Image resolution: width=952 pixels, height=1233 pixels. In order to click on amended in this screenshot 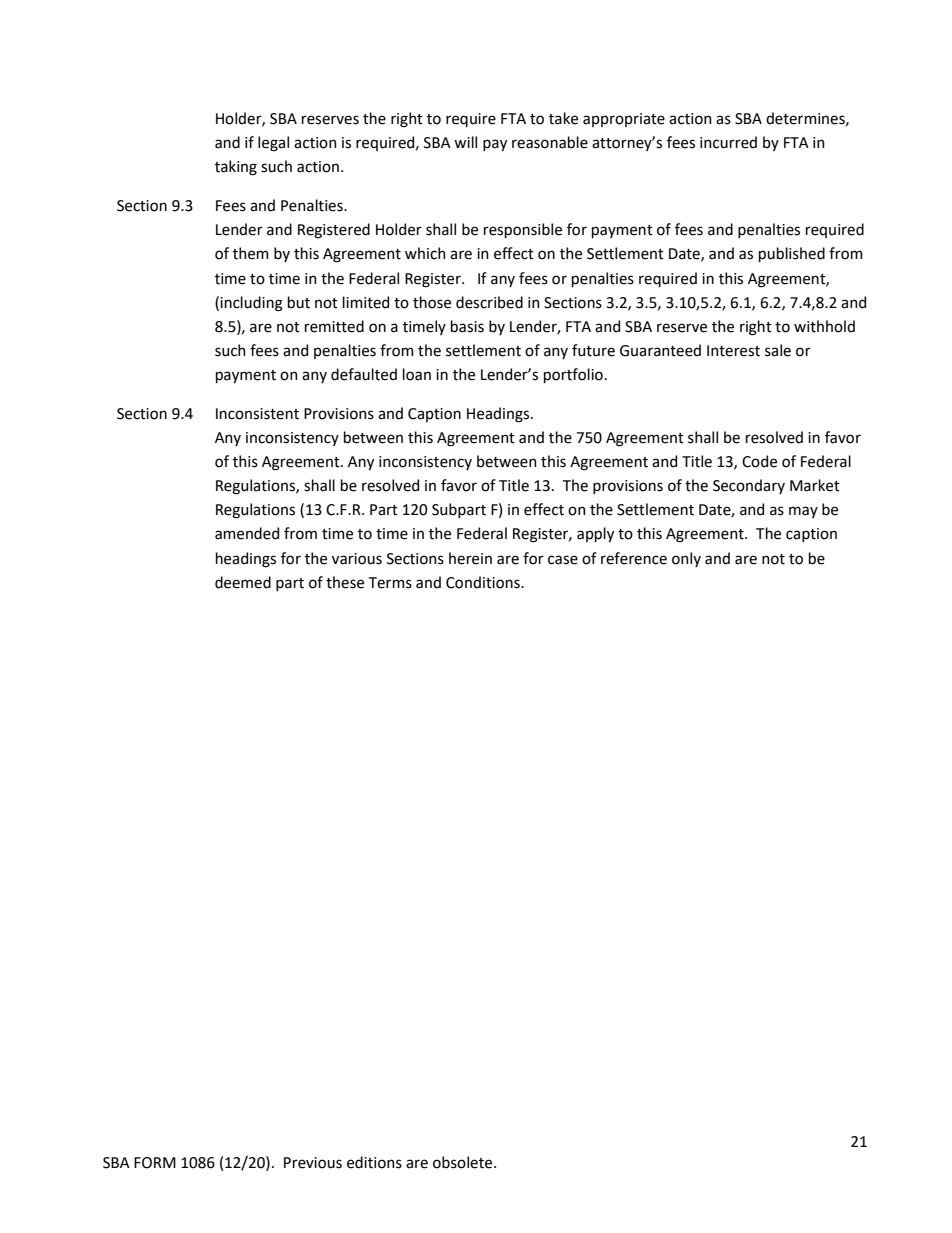, I will do `click(247, 533)`.
